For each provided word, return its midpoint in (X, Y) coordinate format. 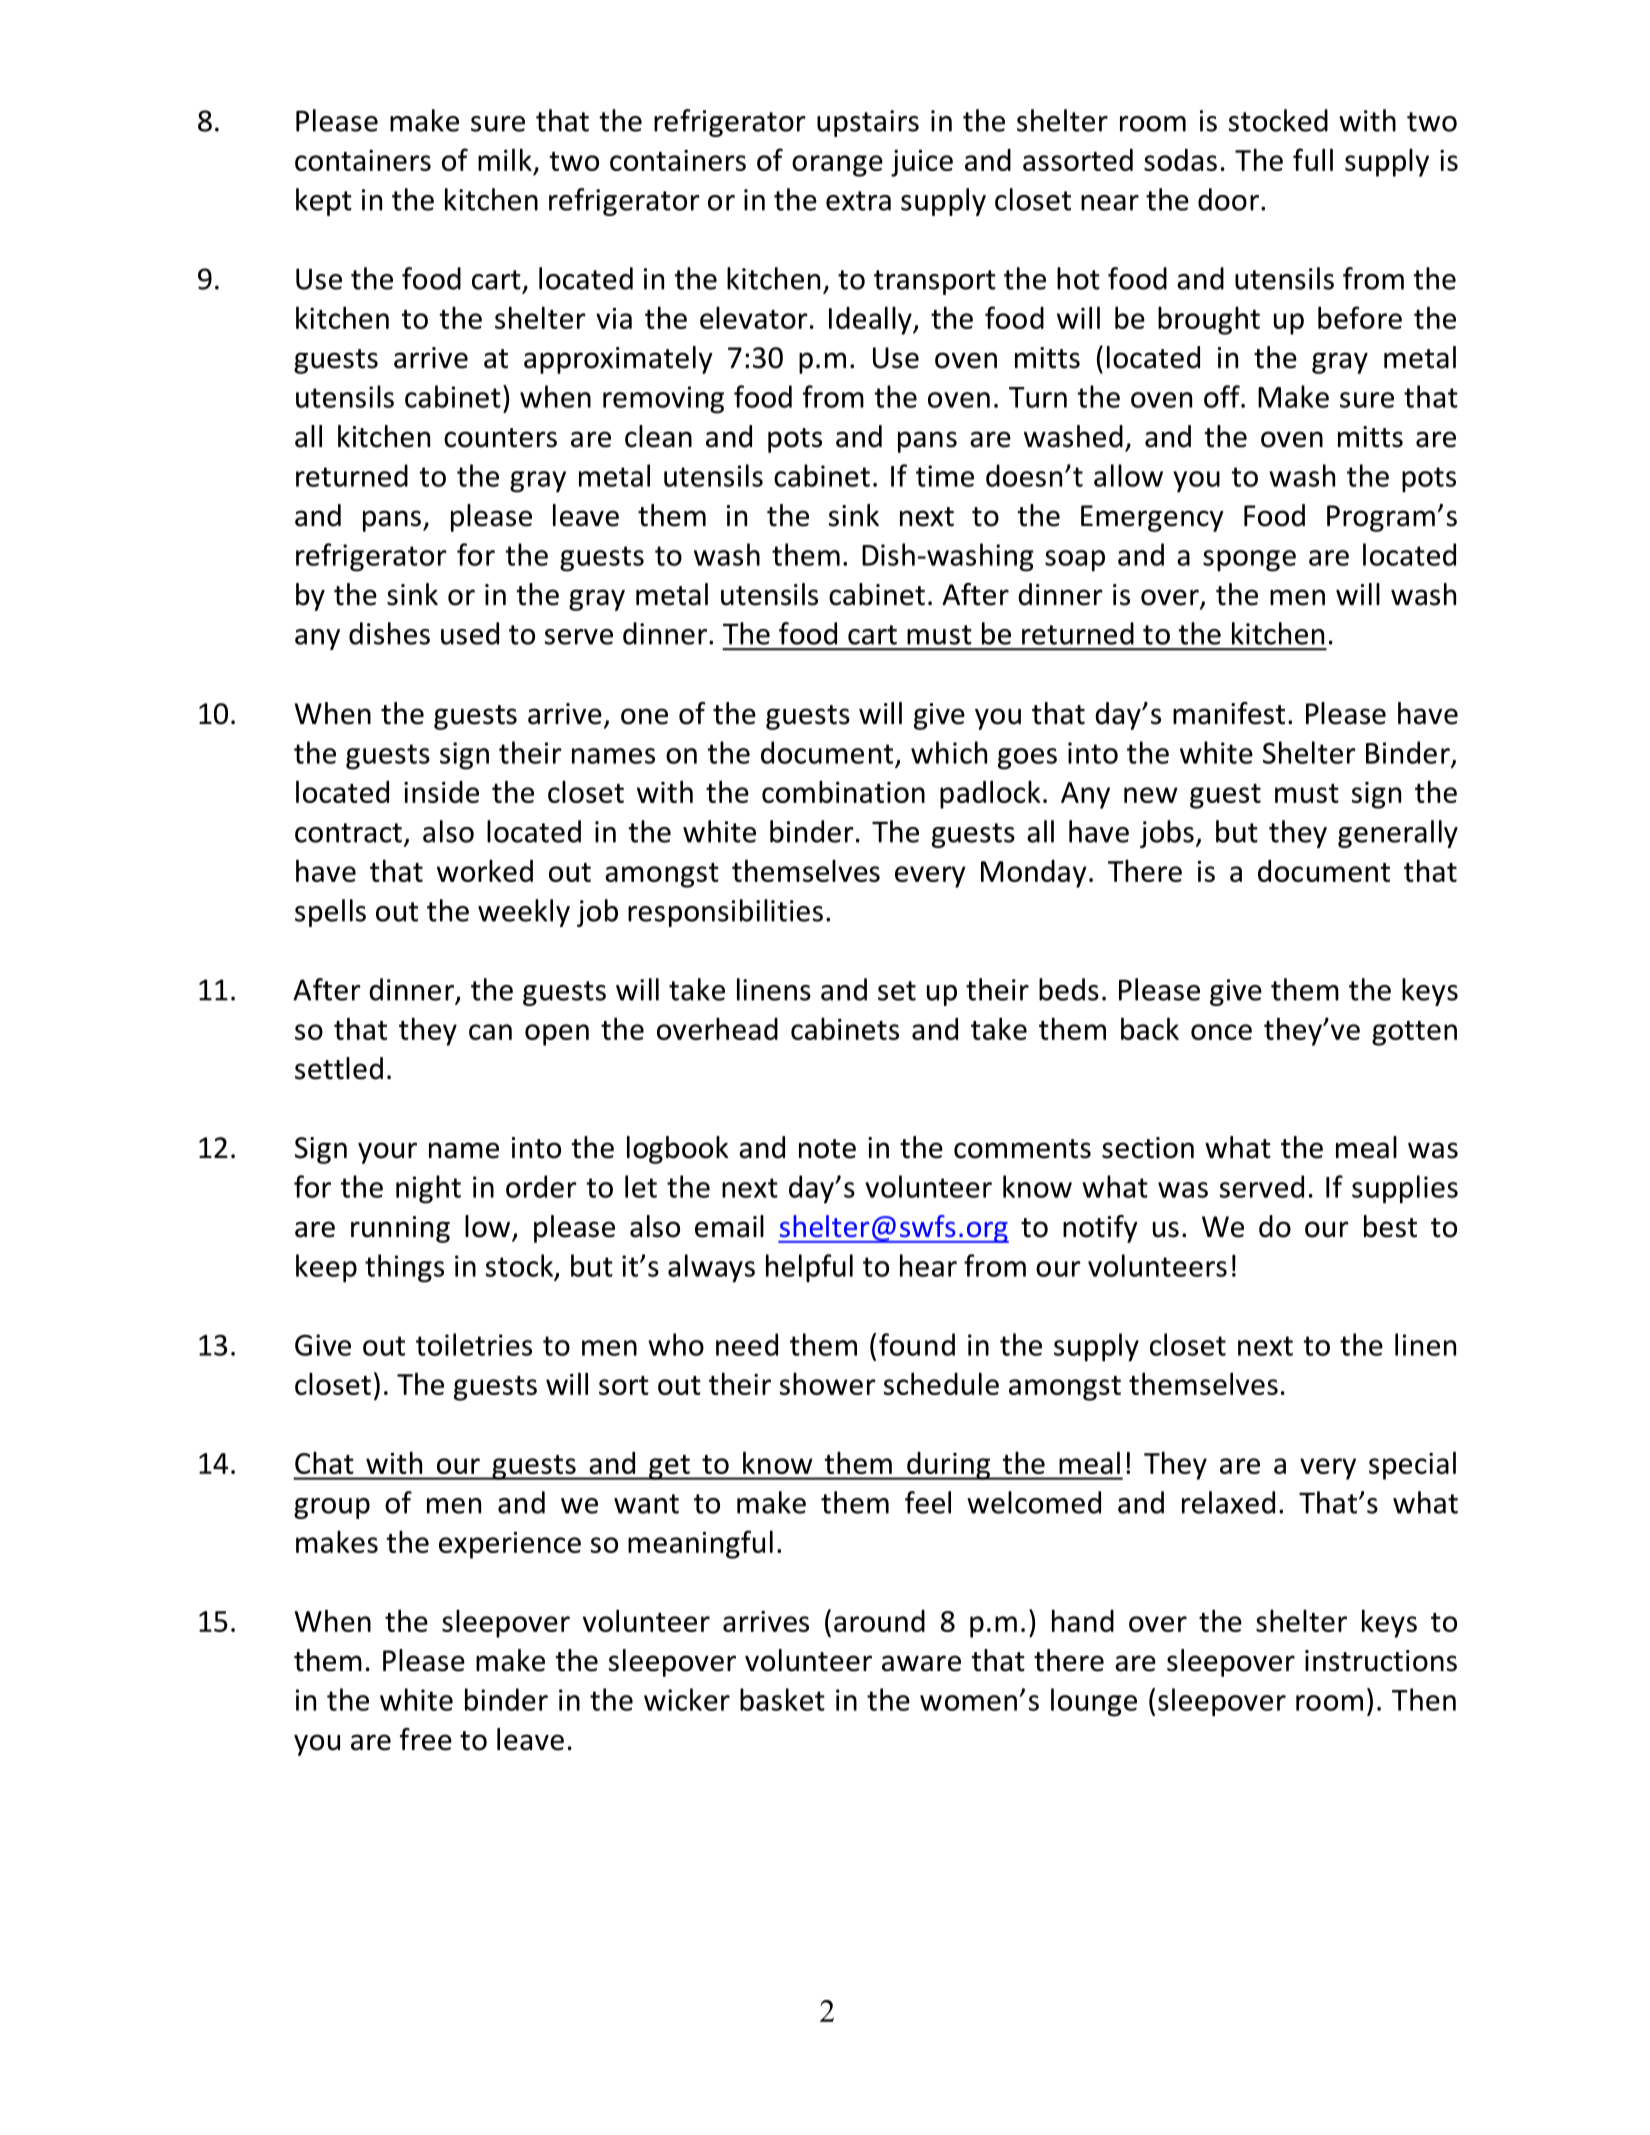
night (428, 1189)
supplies (1405, 1189)
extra (858, 201)
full (1313, 159)
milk (505, 159)
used (470, 633)
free (426, 1739)
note (827, 1149)
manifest (1229, 713)
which (949, 752)
